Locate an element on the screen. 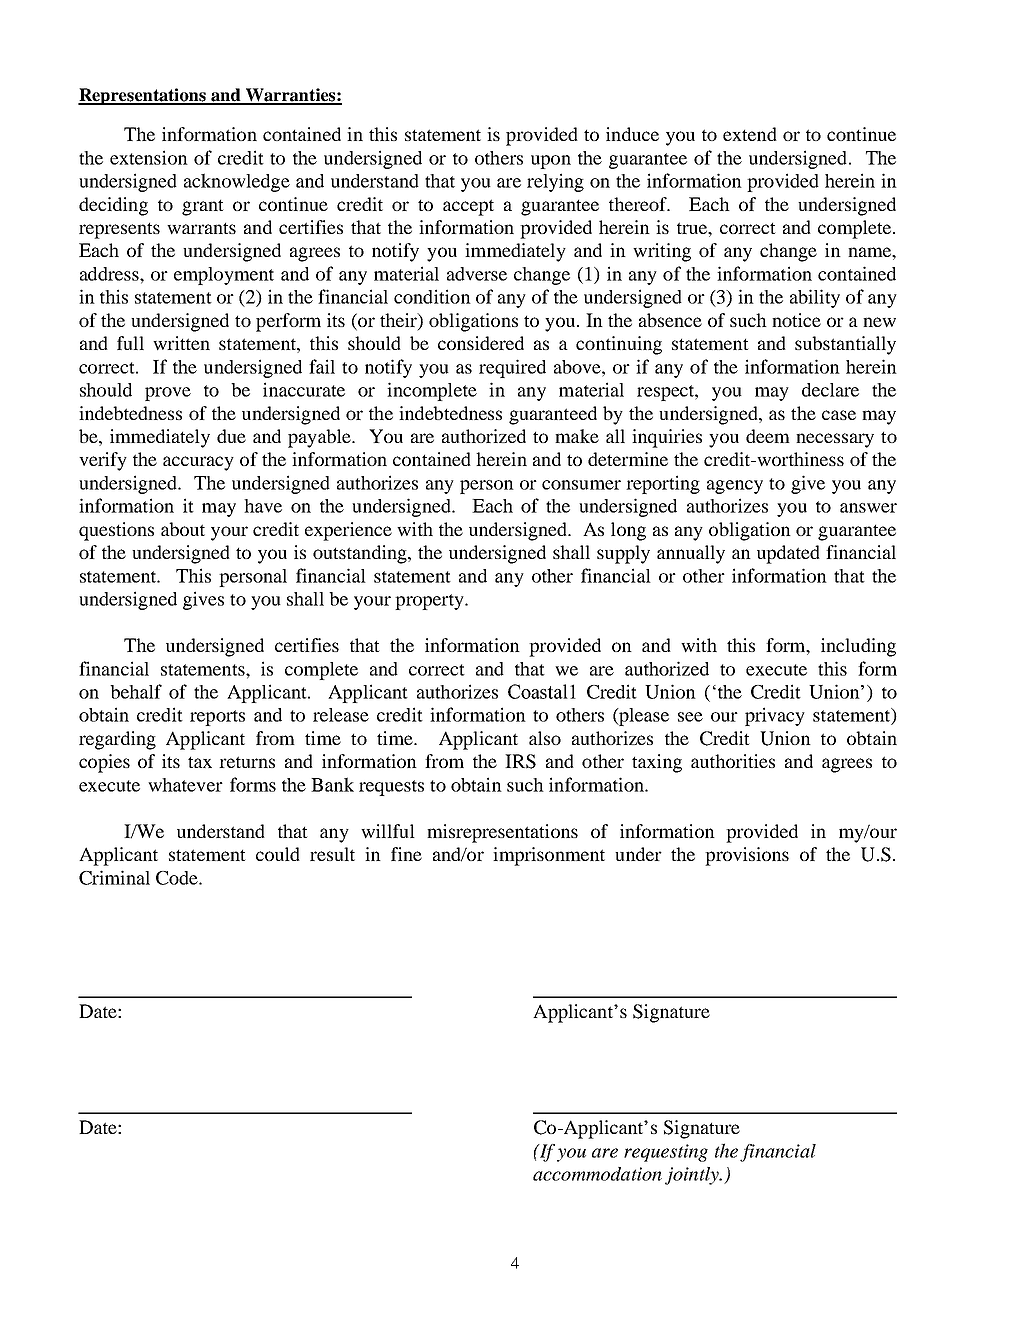  required is located at coordinates (512, 368).
